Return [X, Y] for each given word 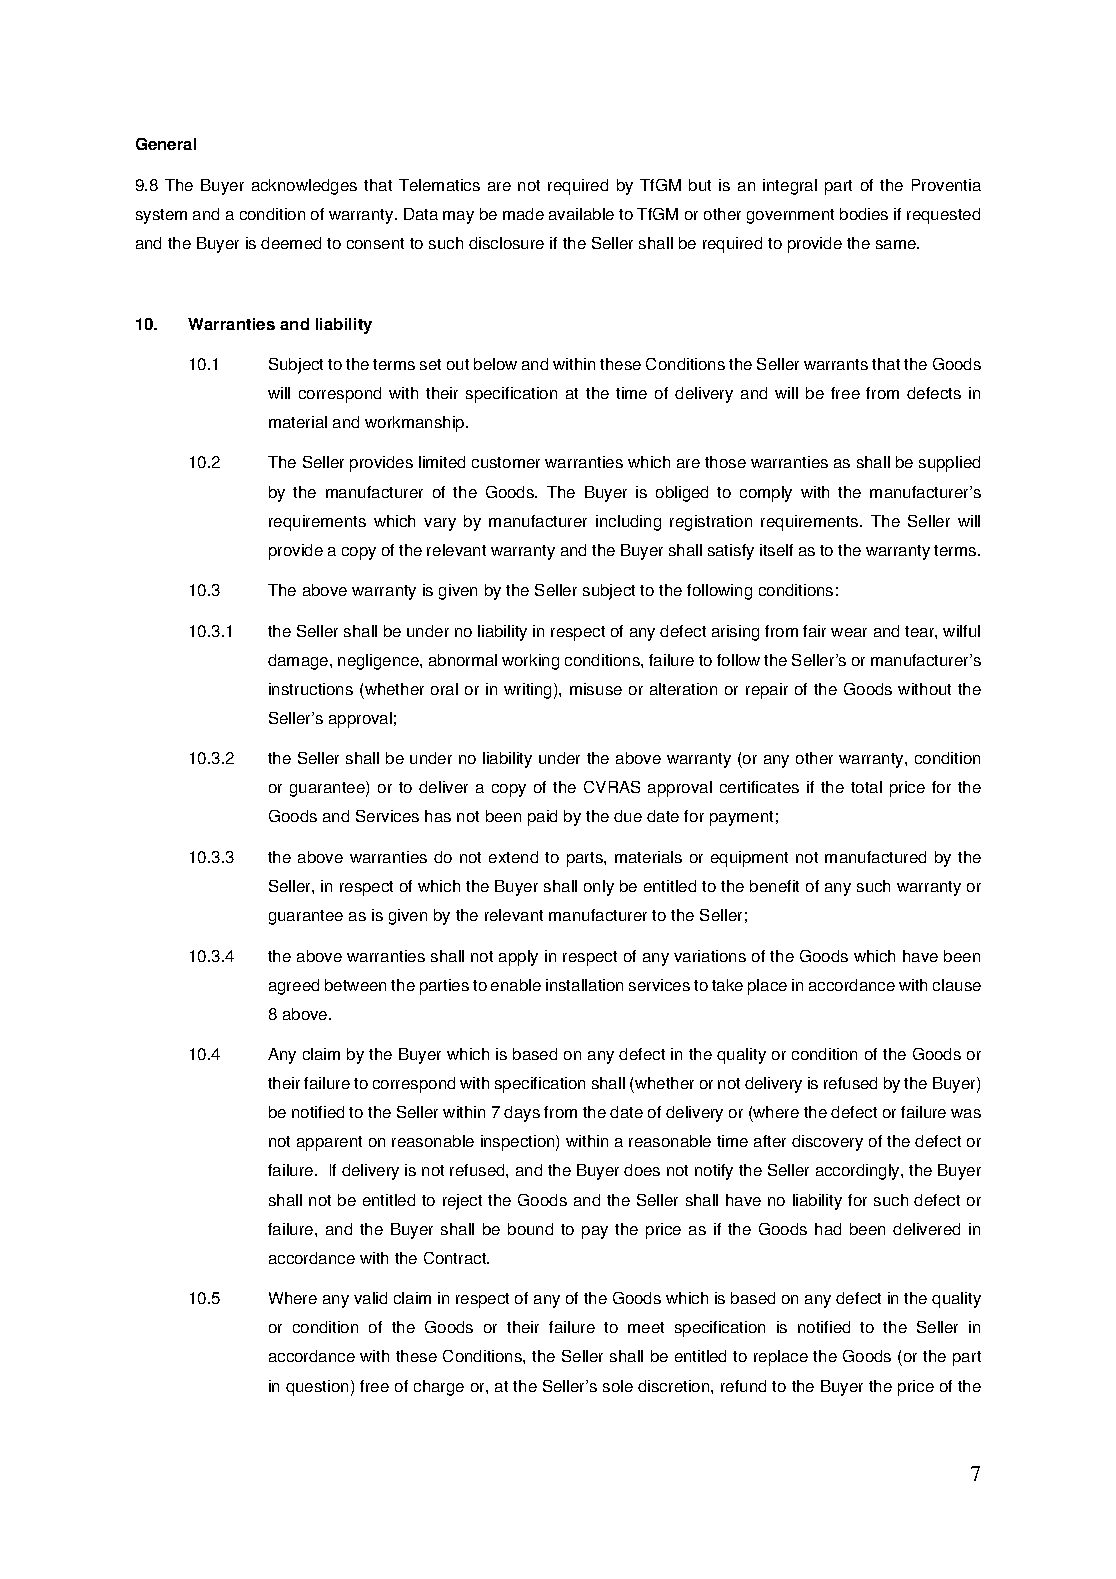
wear [849, 632]
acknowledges [304, 187]
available [581, 214]
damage [299, 662]
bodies [864, 214]
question [317, 1388]
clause [957, 985]
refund [743, 1386]
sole [618, 1386]
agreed [294, 987]
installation [584, 985]
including [628, 523]
